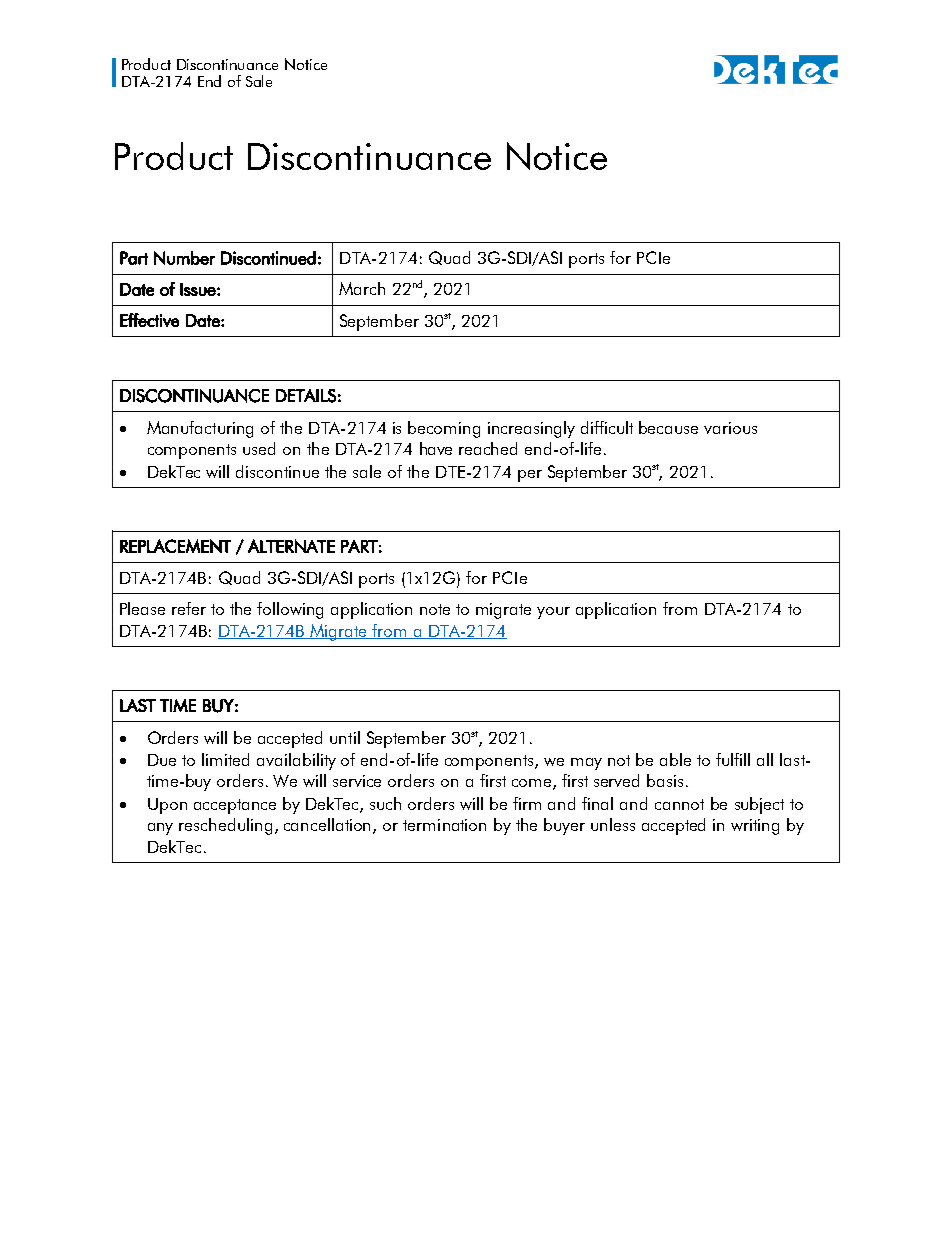 This image has width=952, height=1233. Describe the element at coordinates (362, 288) in the image. I see `March` at that location.
